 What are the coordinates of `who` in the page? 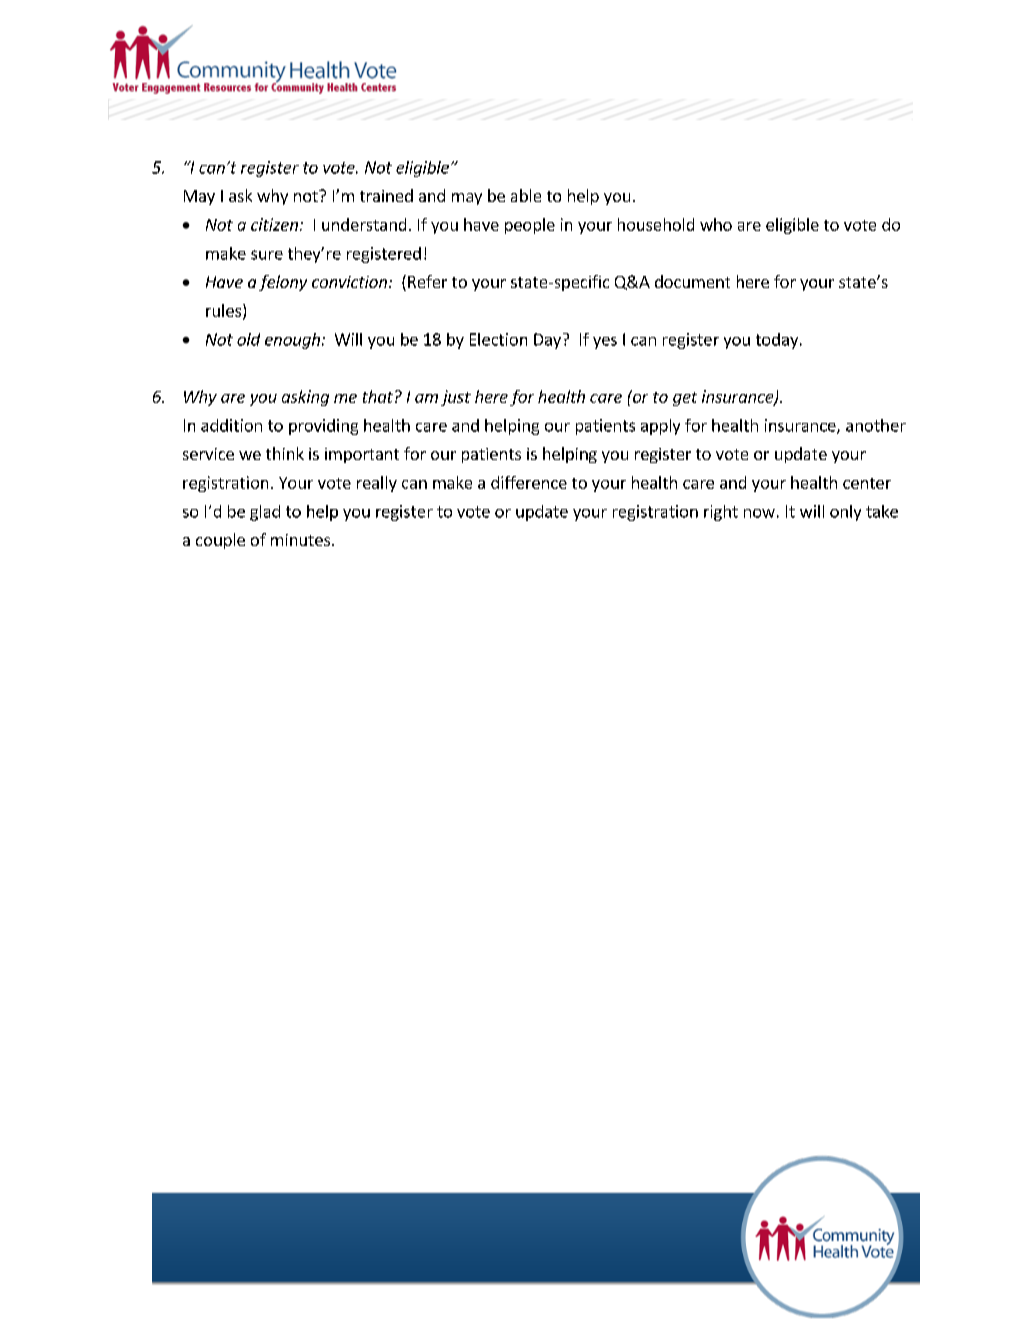 It's located at (716, 224).
